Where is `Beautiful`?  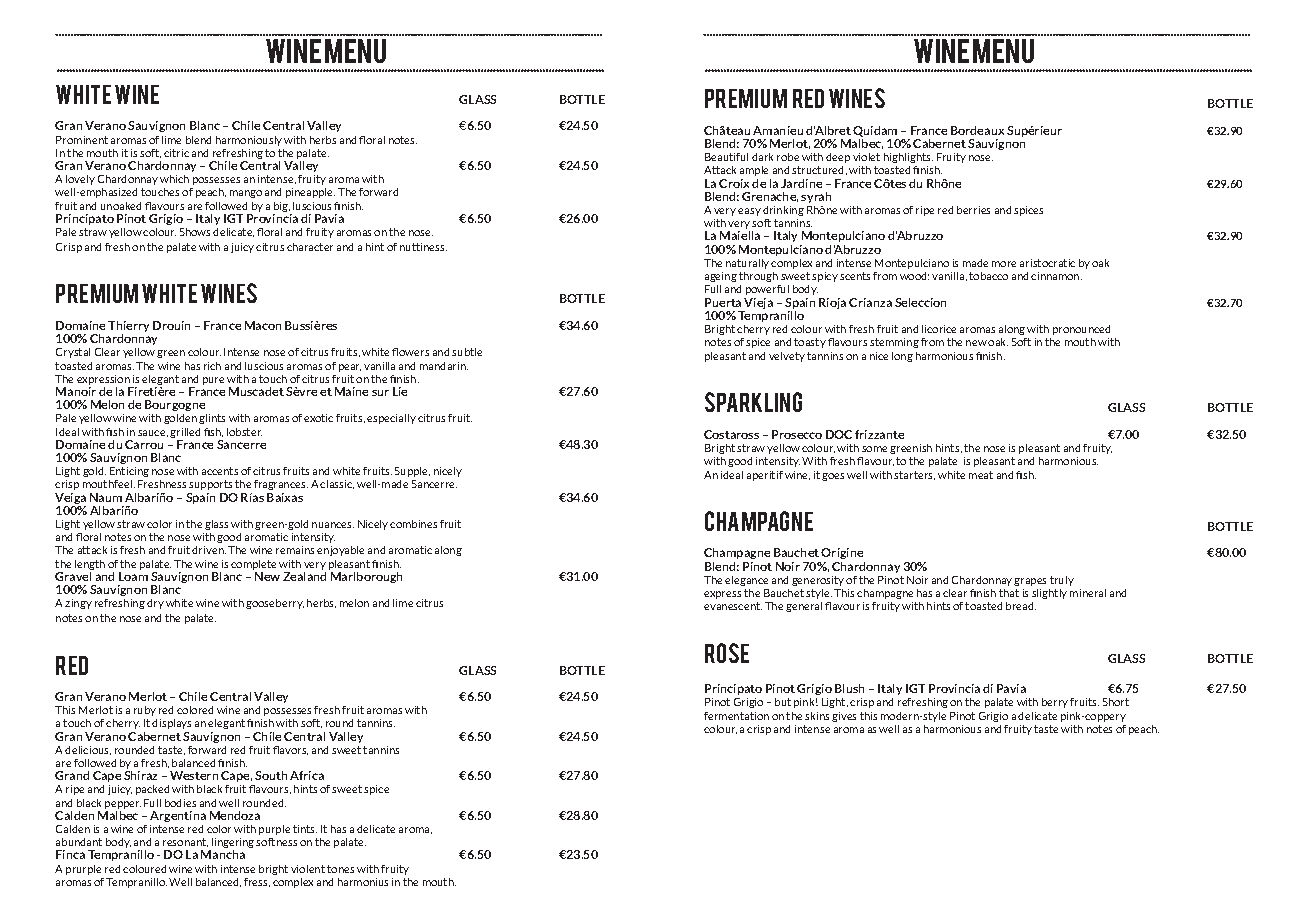
Beautiful is located at coordinates (726, 157).
